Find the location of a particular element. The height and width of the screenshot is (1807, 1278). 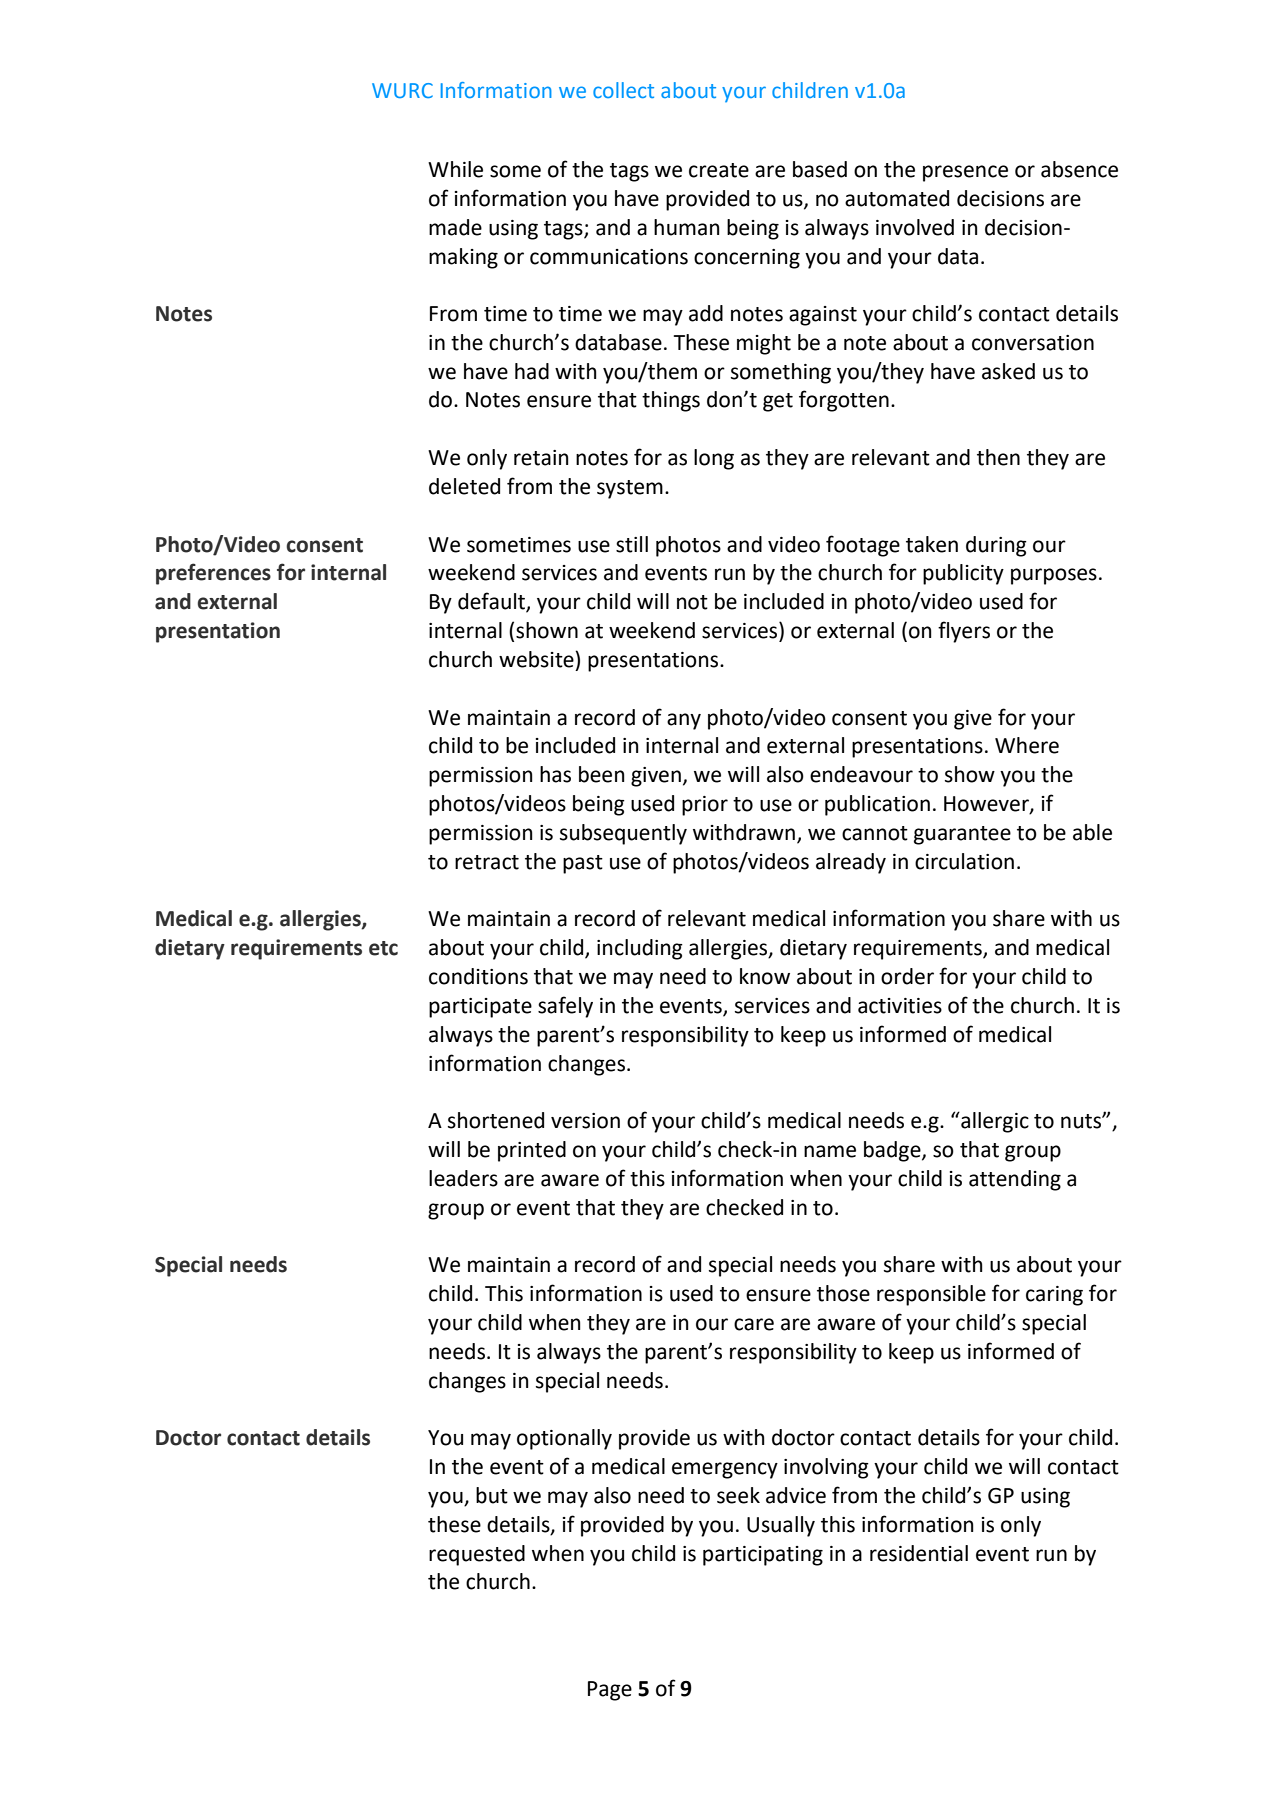

collect is located at coordinates (623, 90).
